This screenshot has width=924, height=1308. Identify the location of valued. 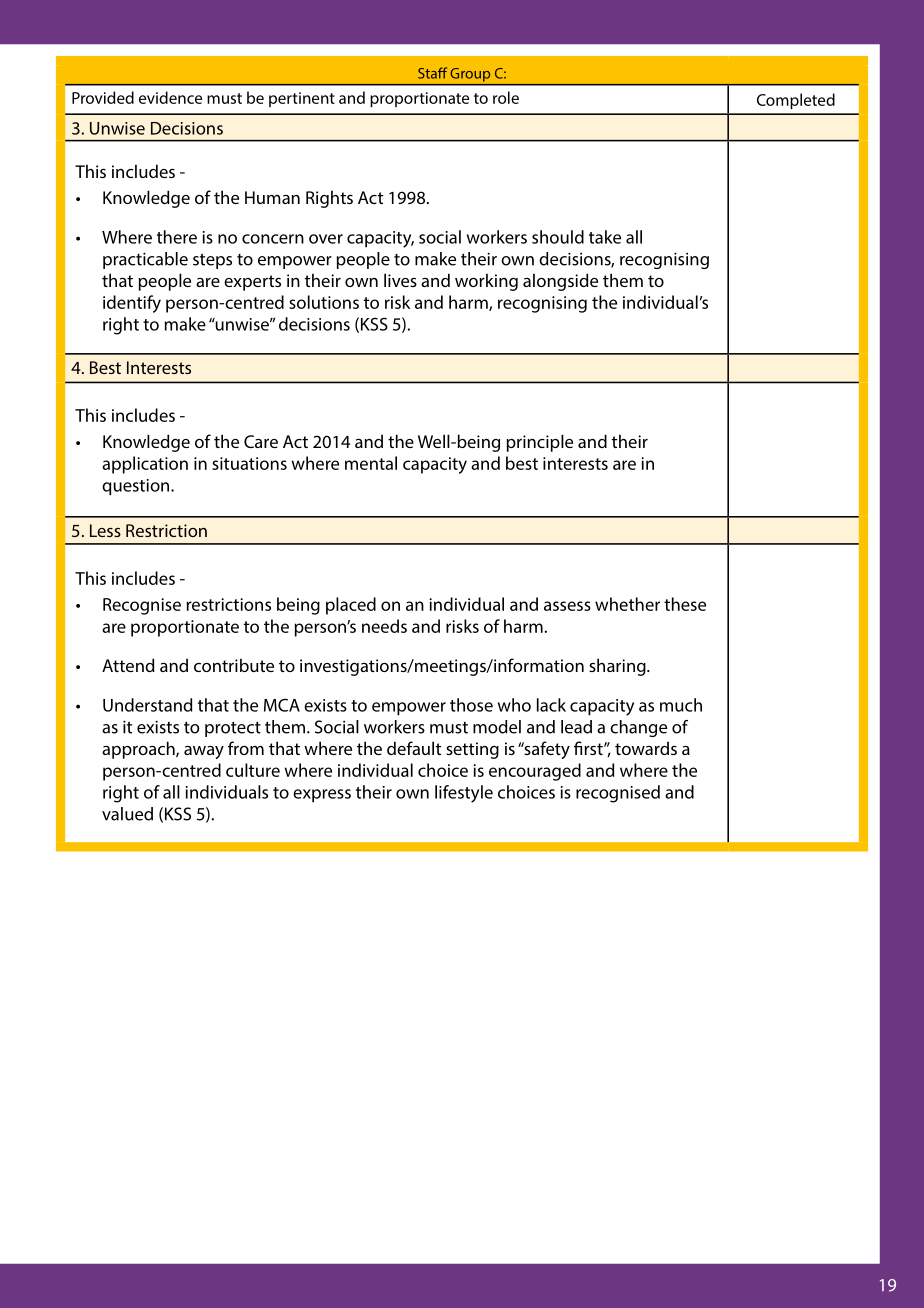
(127, 814).
